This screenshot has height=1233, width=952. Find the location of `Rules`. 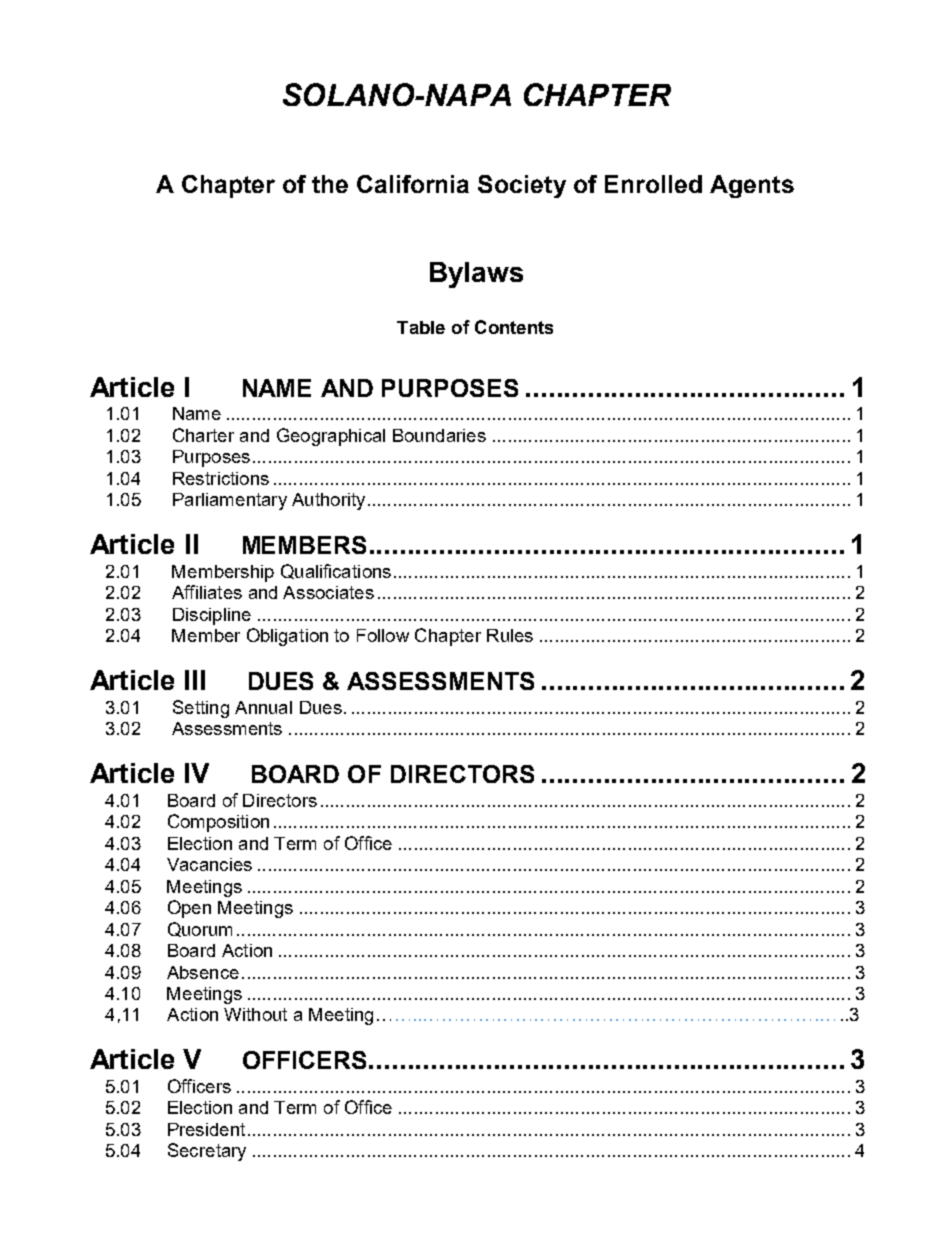

Rules is located at coordinates (510, 635).
